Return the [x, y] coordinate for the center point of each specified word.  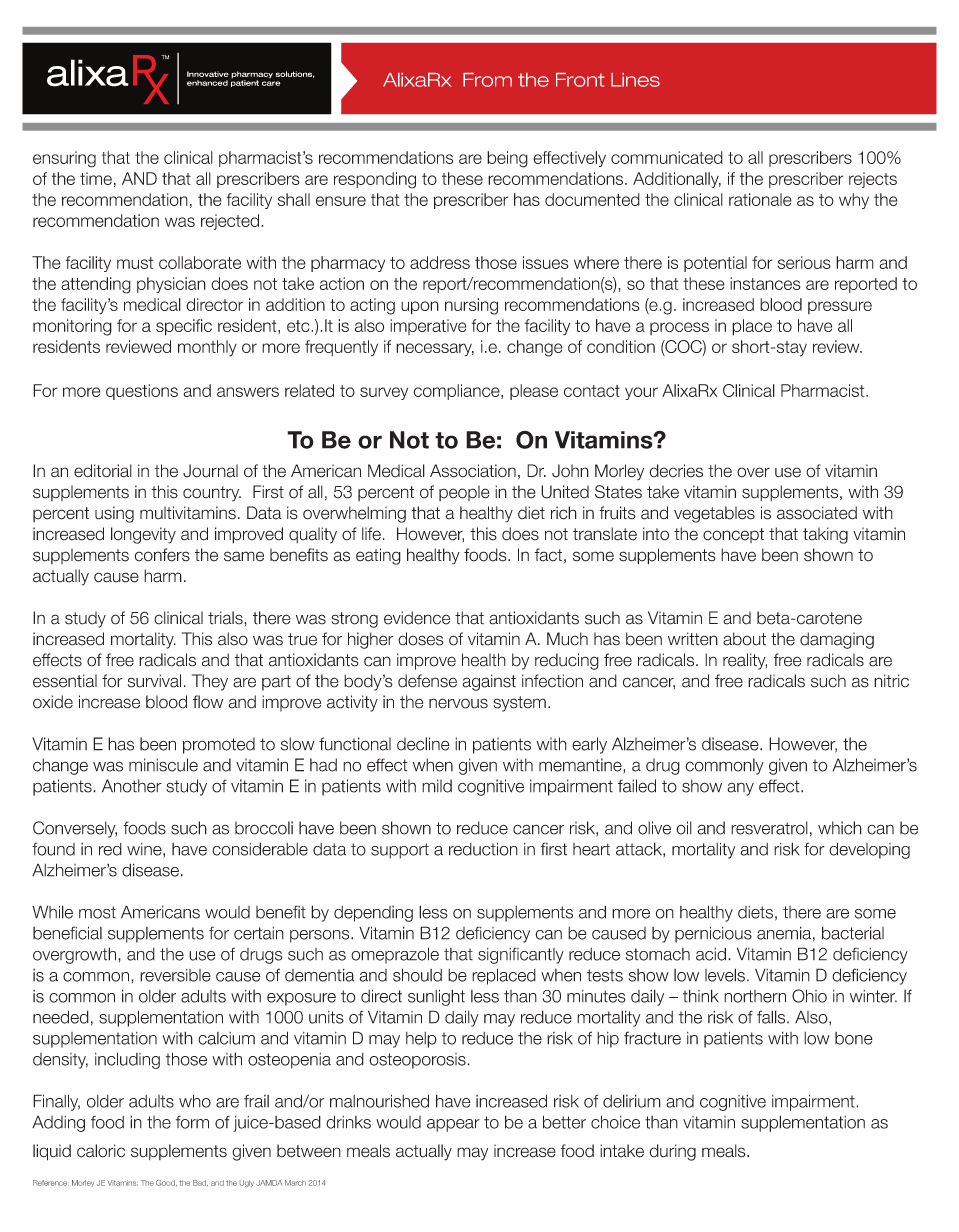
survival [154, 681]
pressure [840, 307]
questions [142, 392]
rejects [873, 180]
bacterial [853, 933]
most [97, 912]
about [744, 639]
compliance [457, 392]
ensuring [64, 159]
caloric [101, 1151]
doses [421, 639]
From [487, 80]
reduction [483, 849]
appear [453, 1125]
